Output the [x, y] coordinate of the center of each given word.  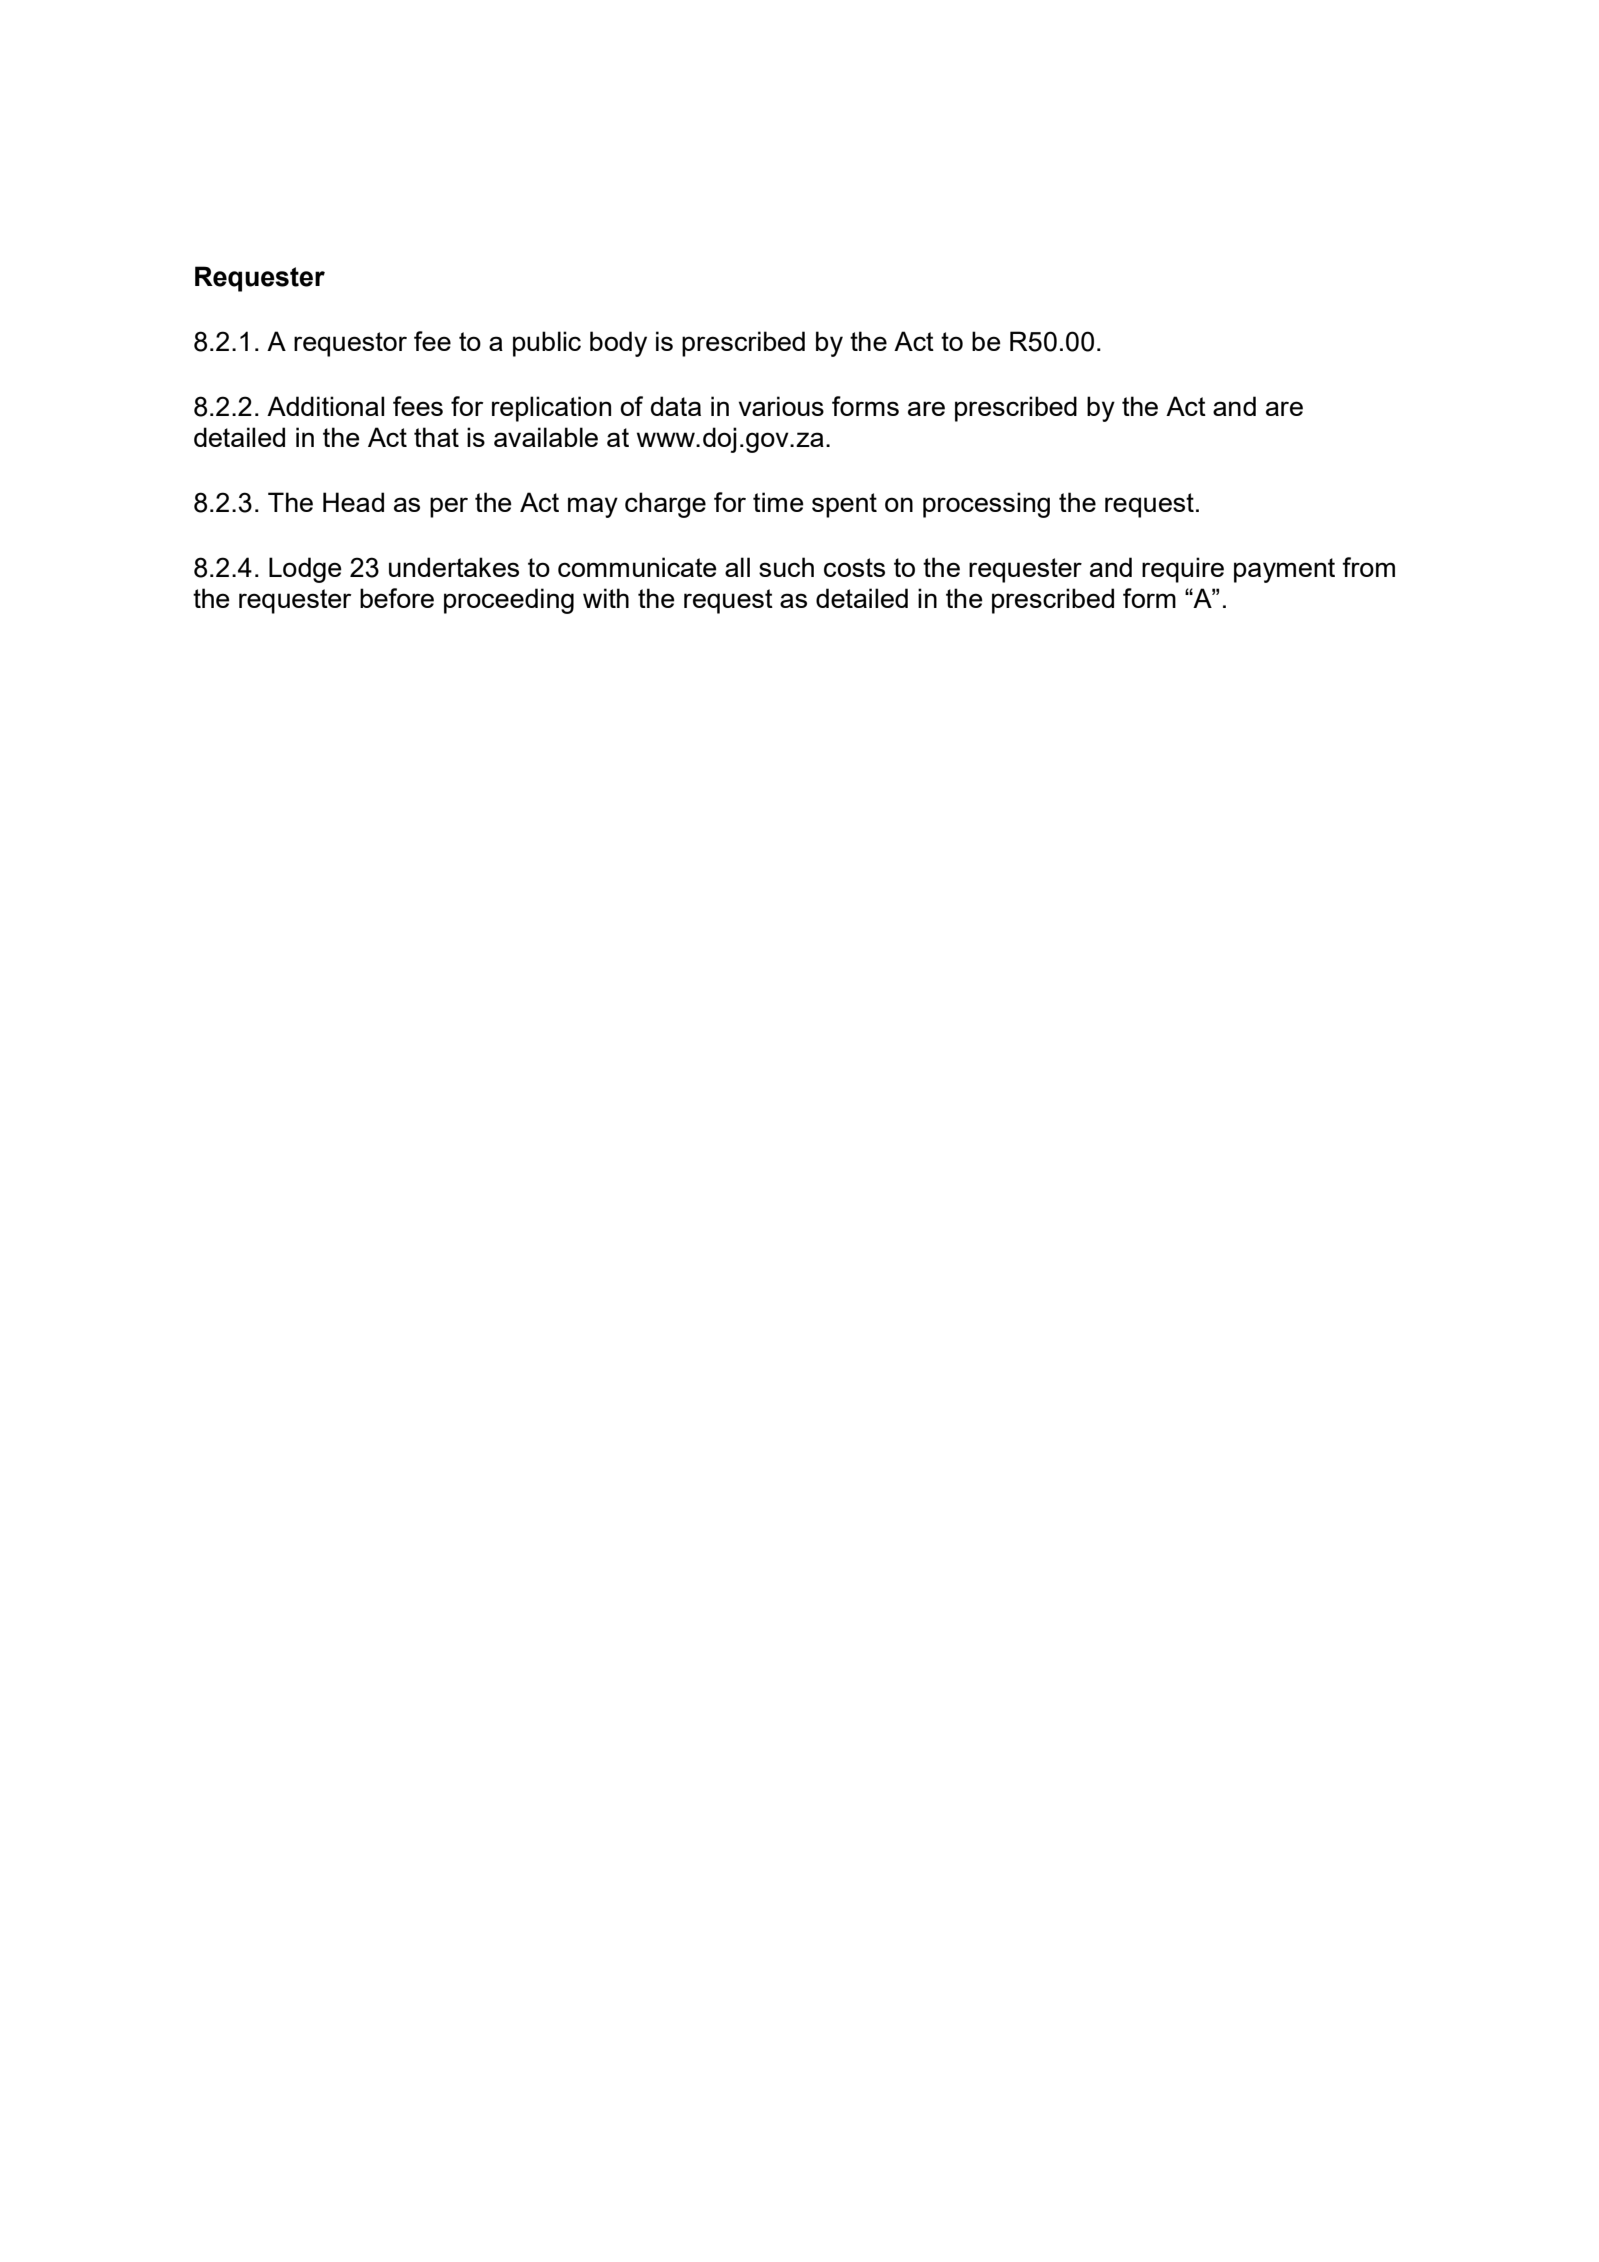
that [436, 437]
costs [854, 567]
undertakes [454, 567]
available [546, 437]
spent [844, 505]
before [397, 598]
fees [418, 406]
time [778, 502]
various [781, 406]
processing [986, 505]
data [676, 406]
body [618, 344]
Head [353, 502]
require [1183, 570]
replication [551, 409]
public [547, 344]
